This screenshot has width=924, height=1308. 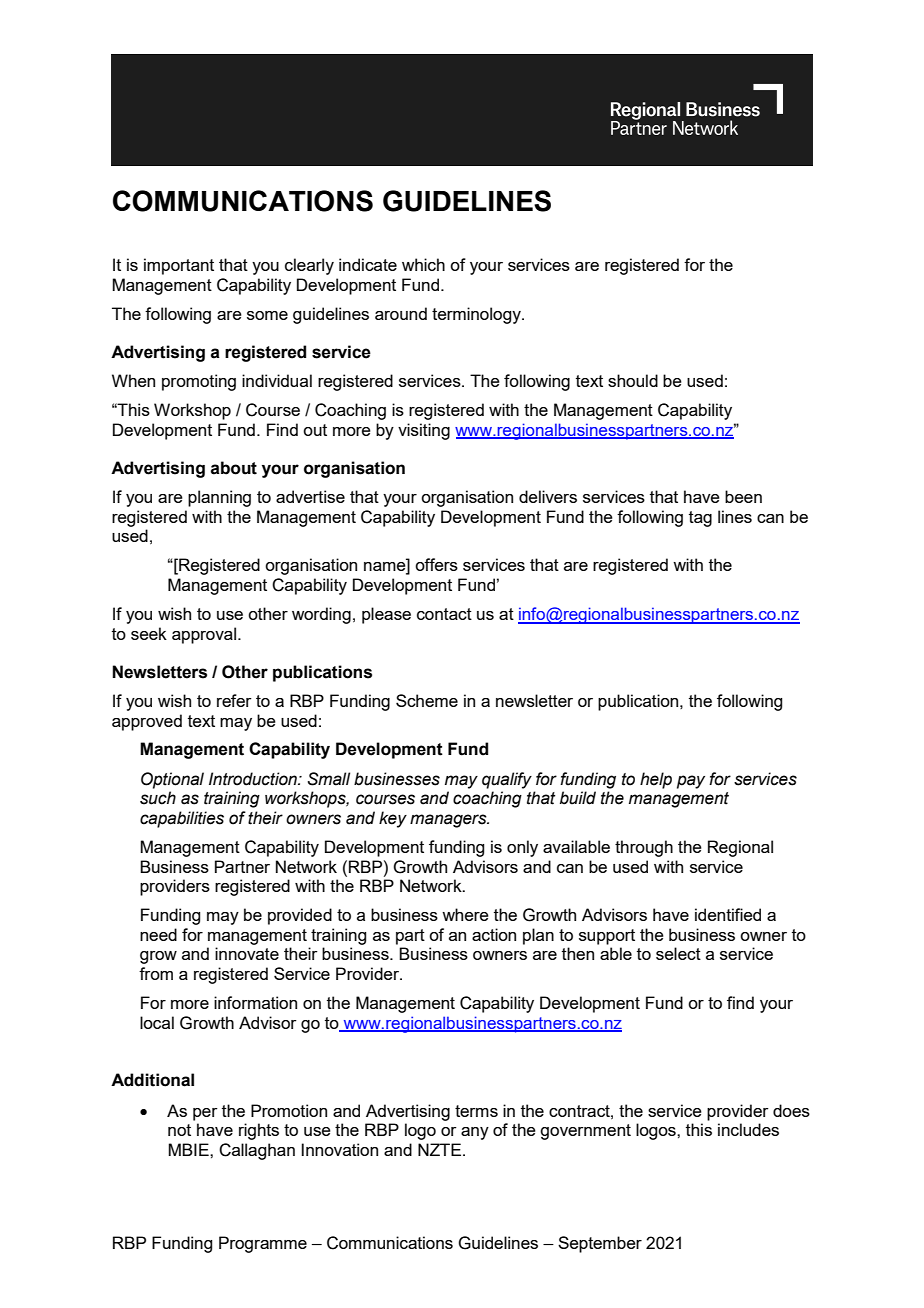 What do you see at coordinates (700, 519) in the screenshot?
I see `tag` at bounding box center [700, 519].
